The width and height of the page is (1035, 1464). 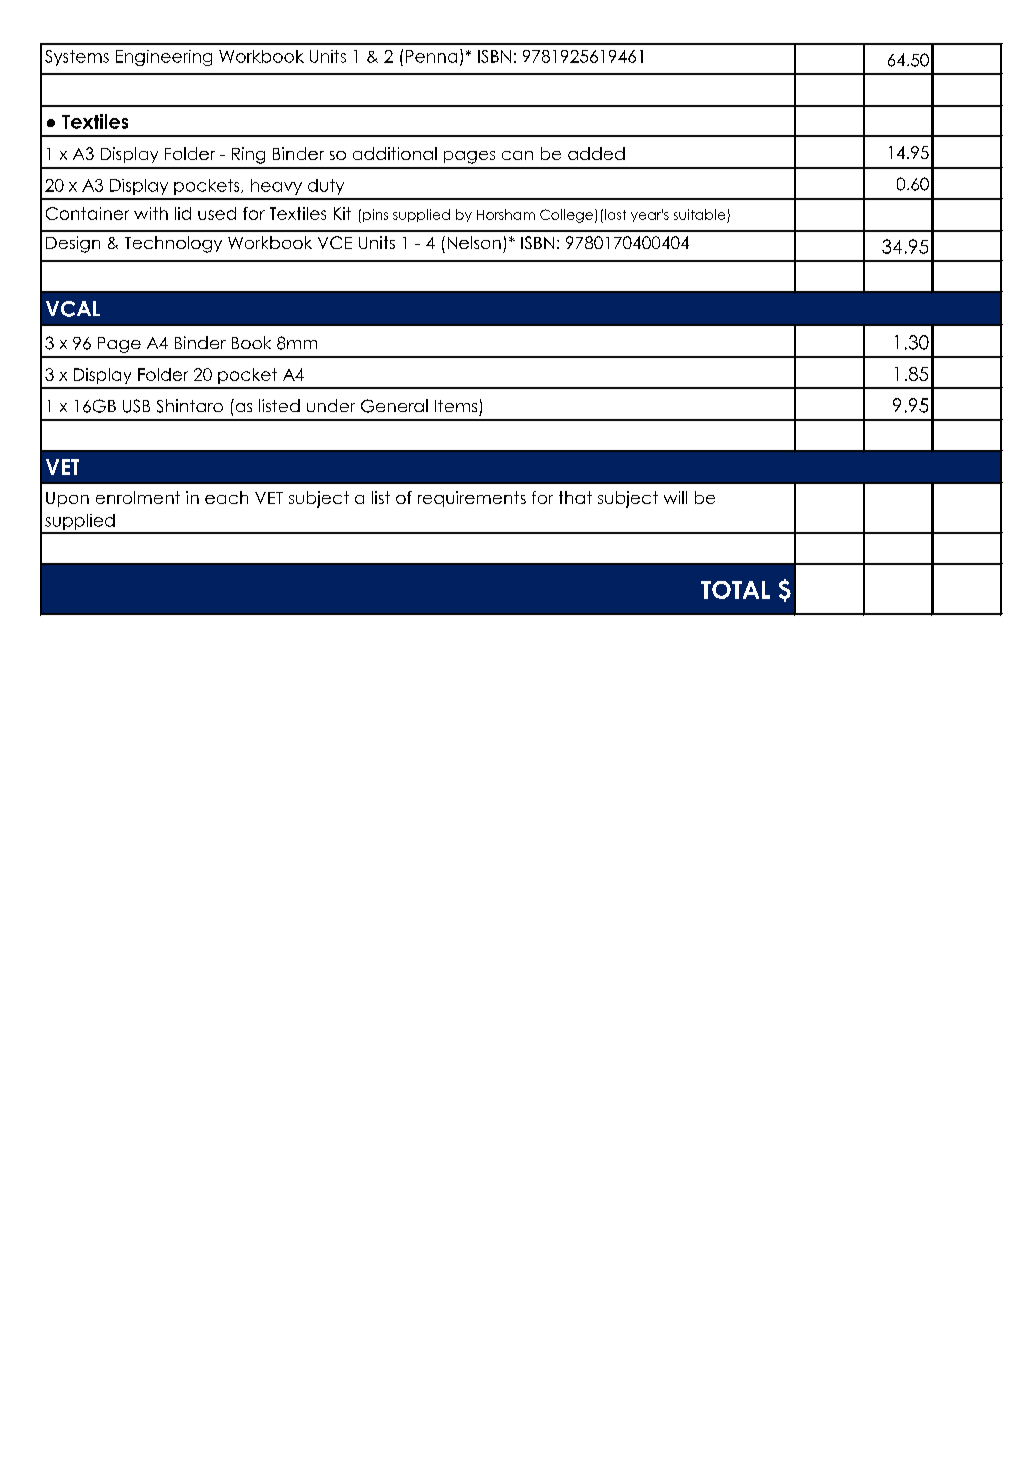 I want to click on General, so click(x=394, y=406).
